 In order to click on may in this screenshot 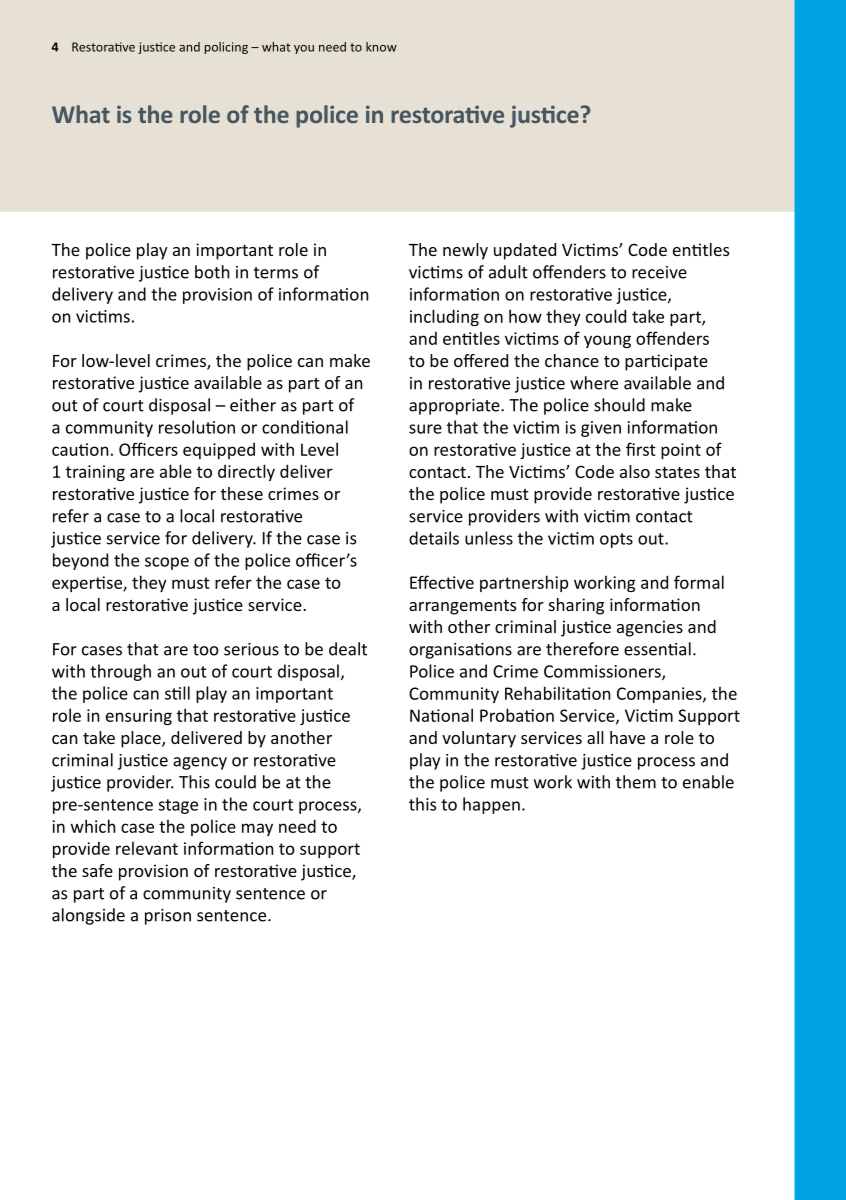, I will do `click(257, 829)`.
